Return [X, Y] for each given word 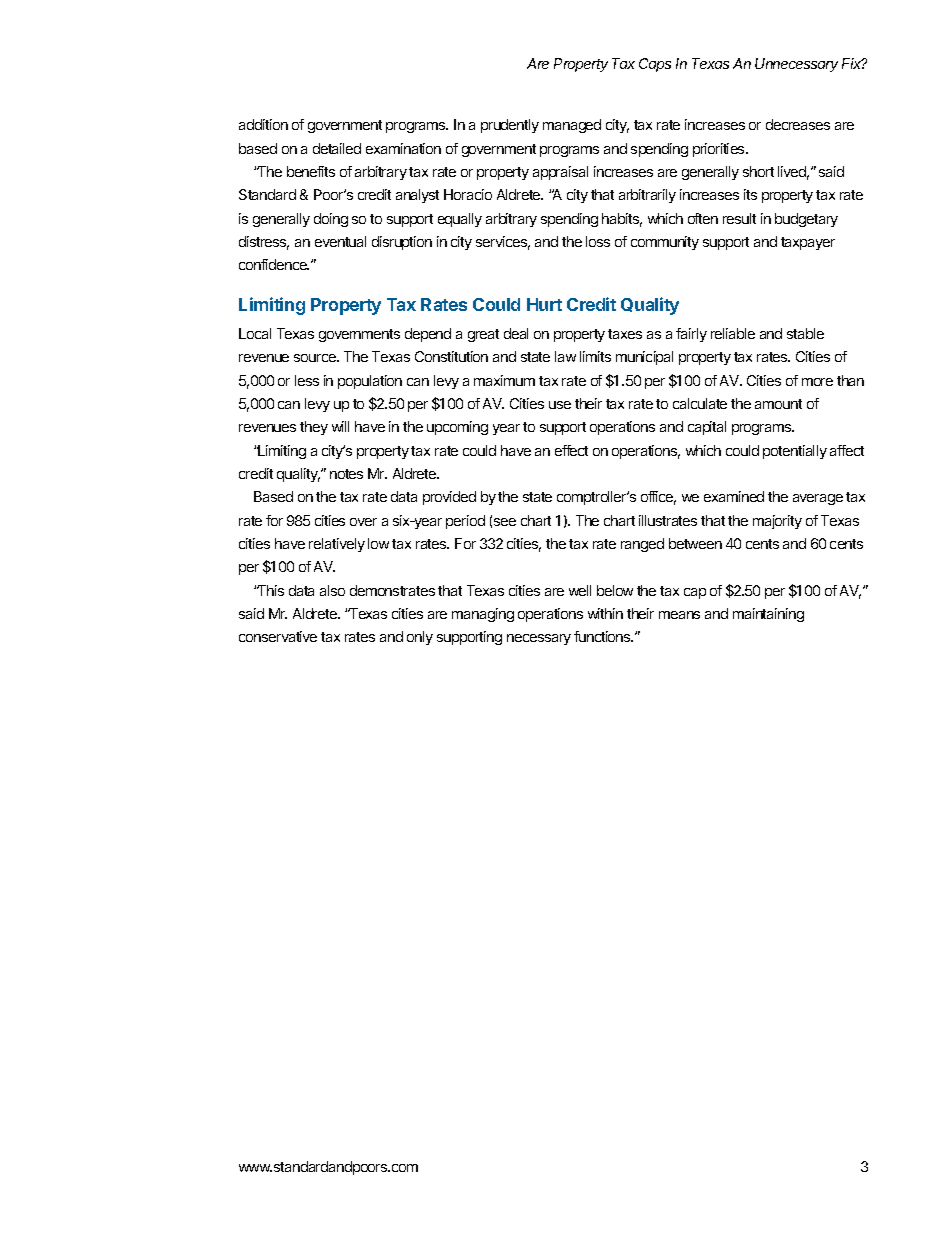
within [605, 613]
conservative [278, 636]
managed [572, 126]
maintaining [768, 615]
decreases [798, 124]
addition [263, 124]
